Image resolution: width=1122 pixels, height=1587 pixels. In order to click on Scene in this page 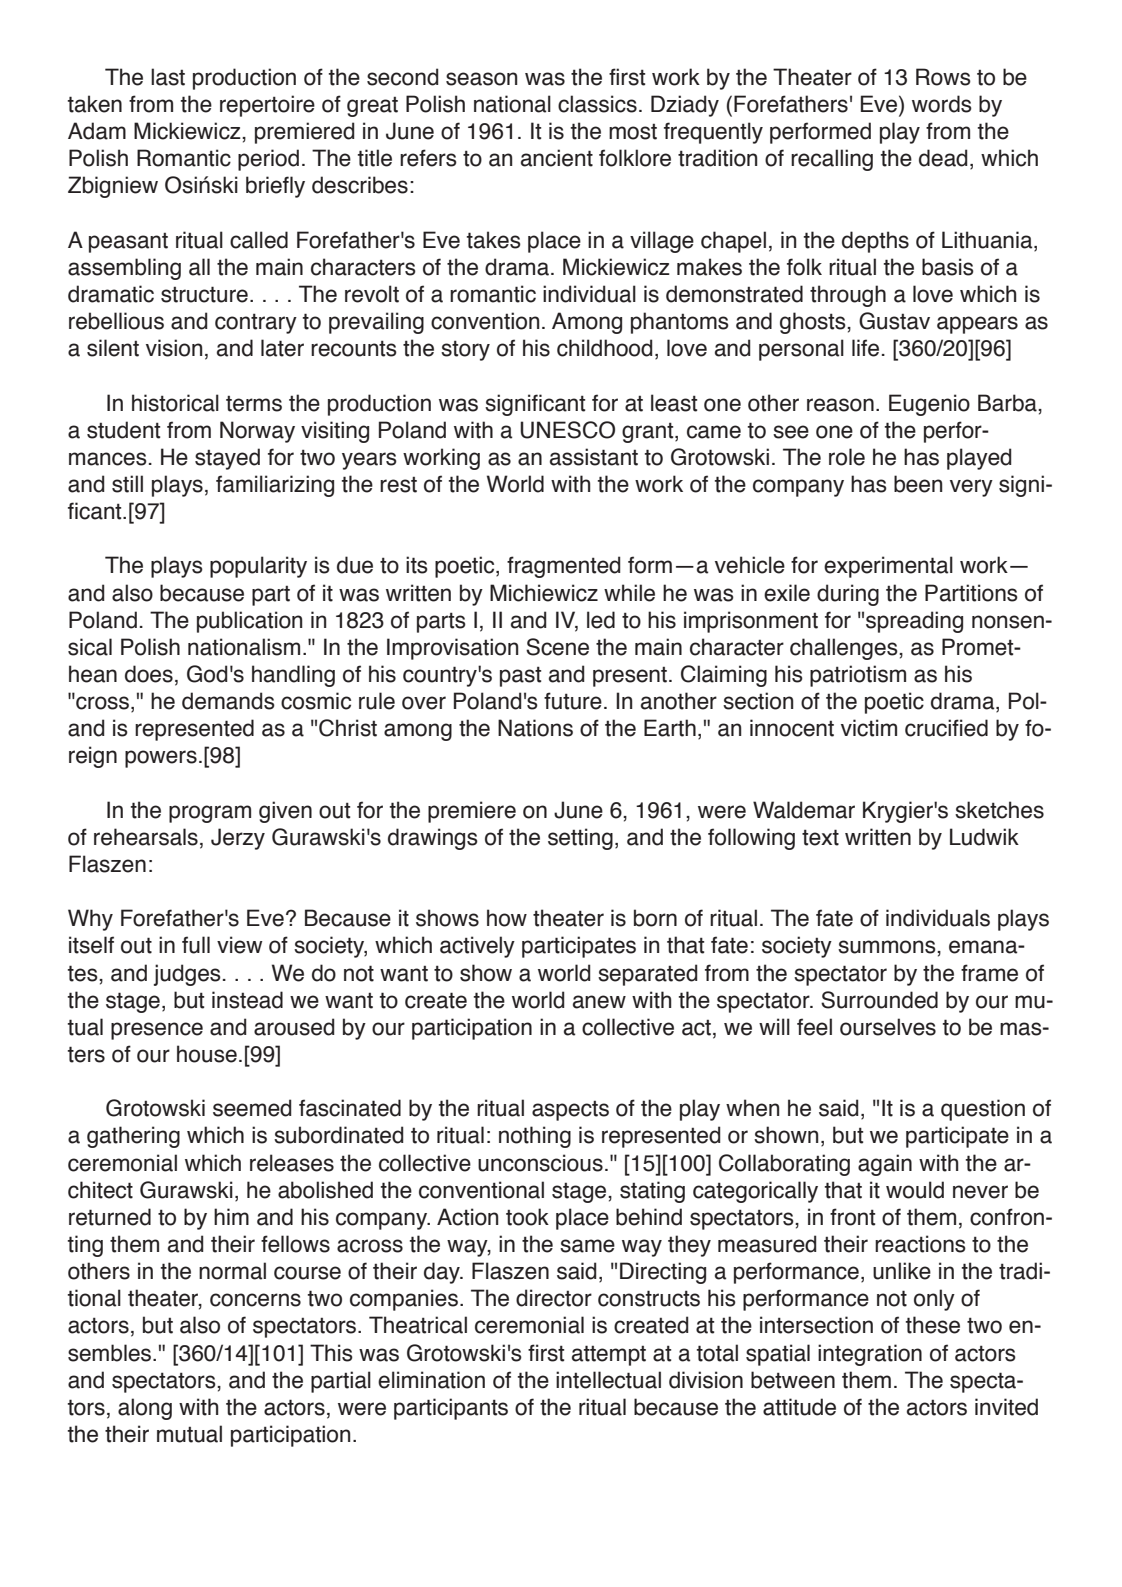, I will do `click(557, 647)`.
